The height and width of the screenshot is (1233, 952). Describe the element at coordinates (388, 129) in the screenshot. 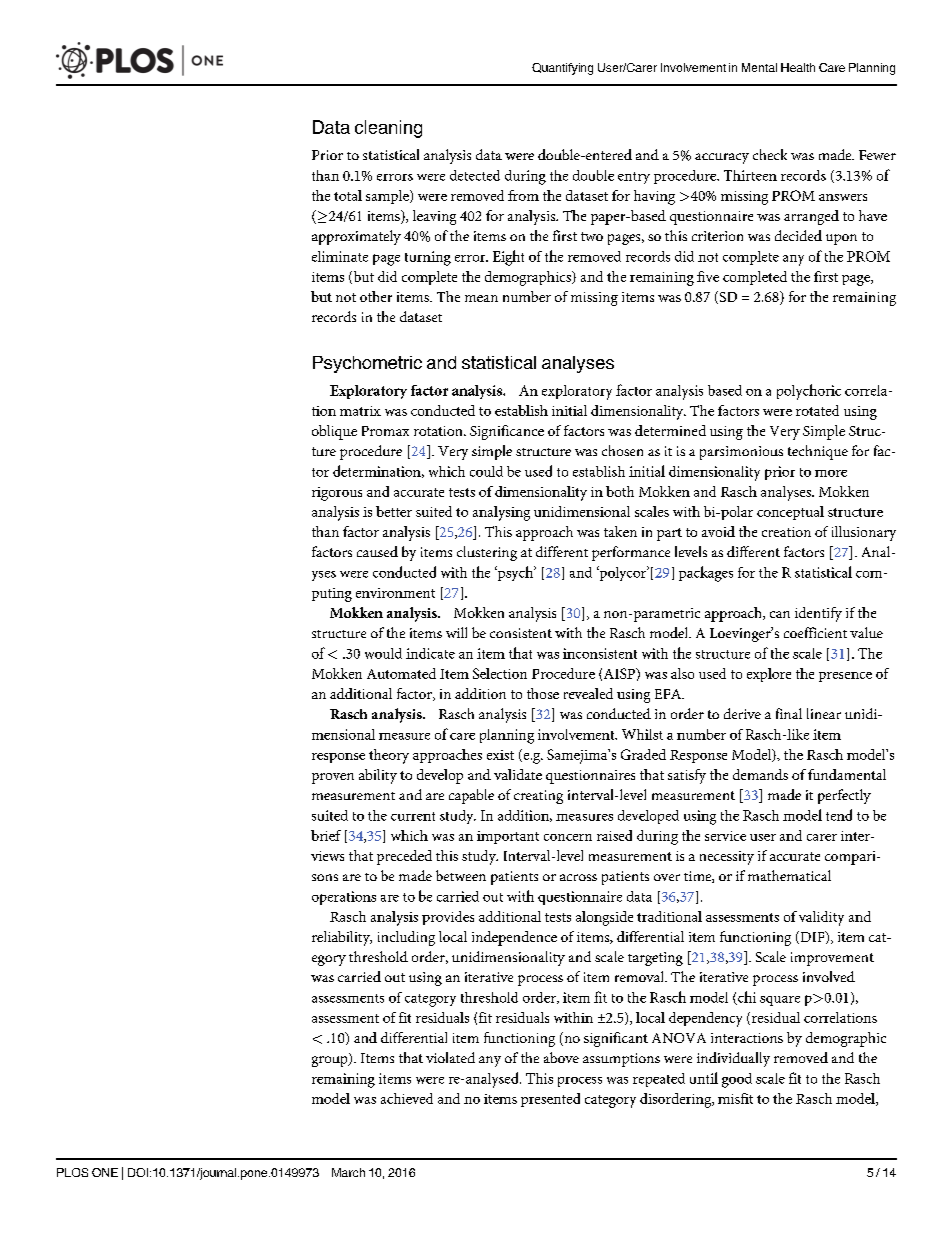

I see `cleaning` at that location.
